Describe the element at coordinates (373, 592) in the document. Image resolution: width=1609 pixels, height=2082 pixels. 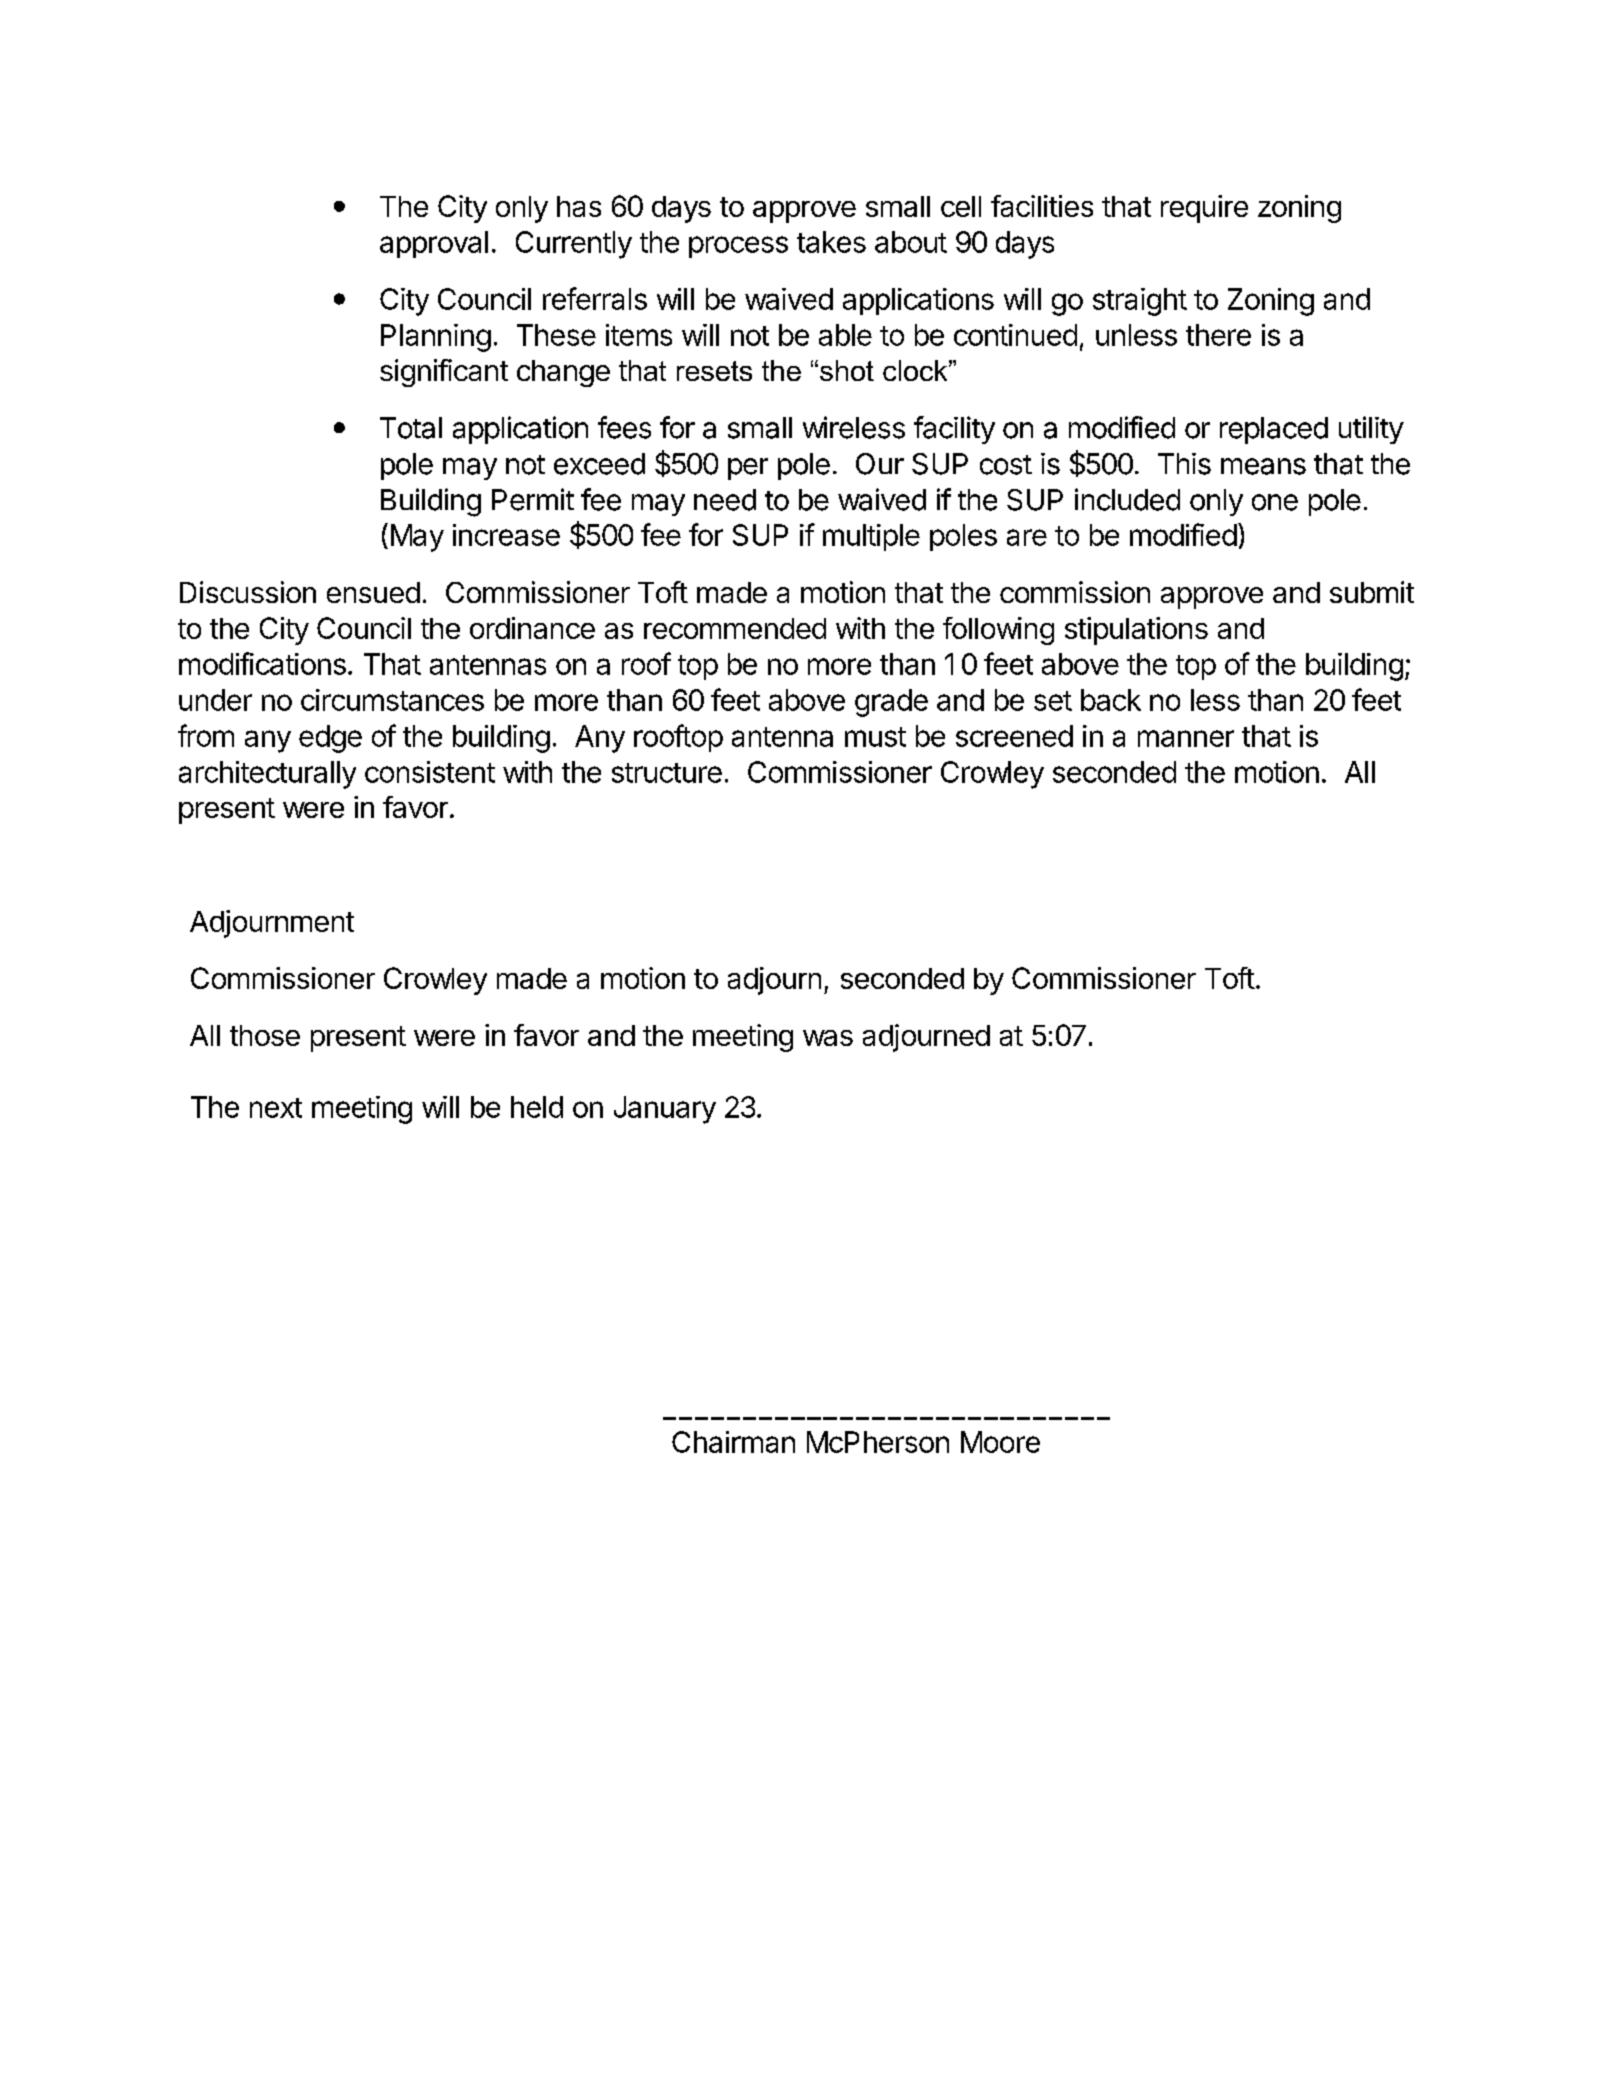
I see `ensued` at that location.
